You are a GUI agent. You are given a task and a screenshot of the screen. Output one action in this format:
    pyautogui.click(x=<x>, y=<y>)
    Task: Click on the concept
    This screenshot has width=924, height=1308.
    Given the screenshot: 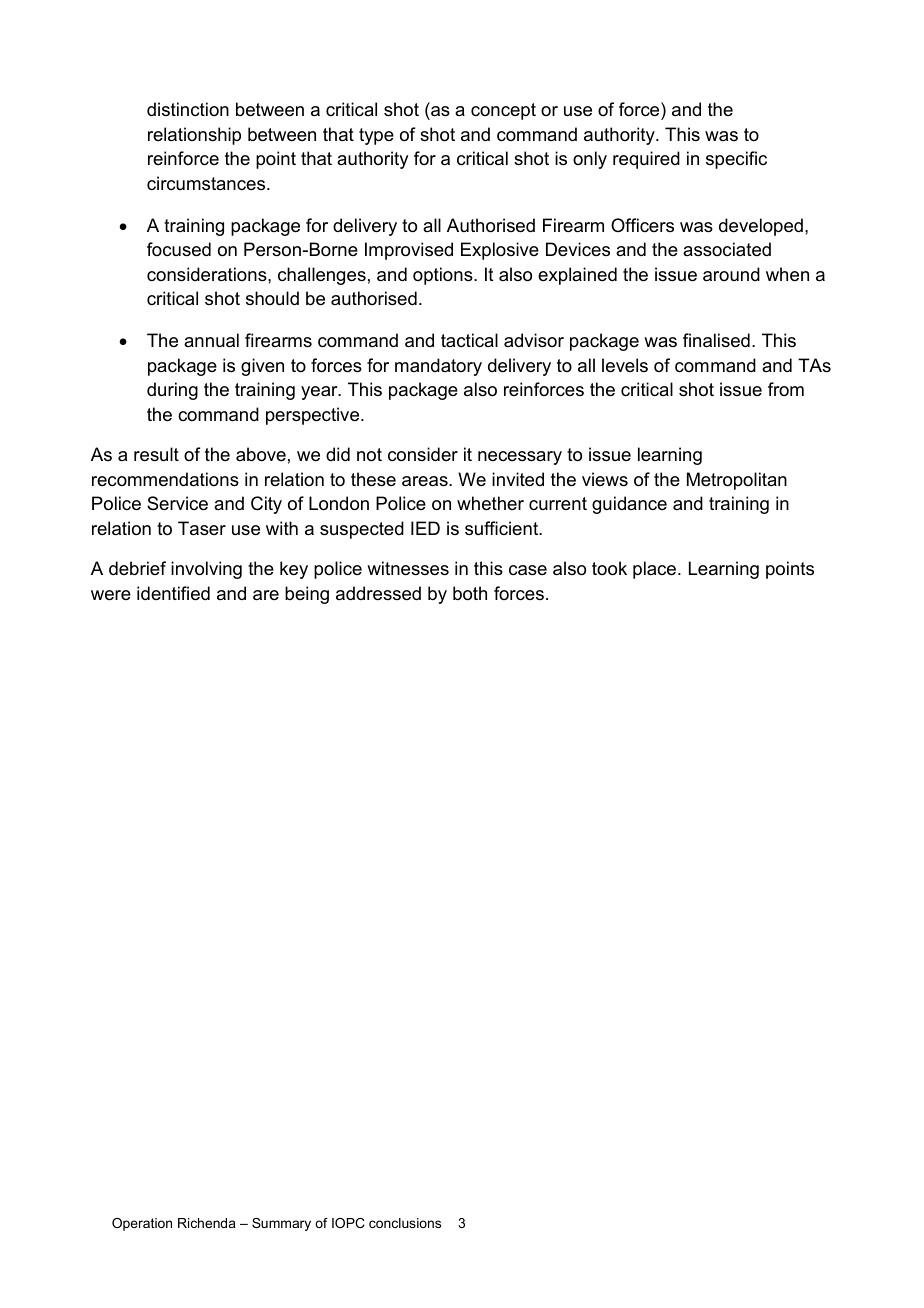 What is the action you would take?
    pyautogui.click(x=503, y=111)
